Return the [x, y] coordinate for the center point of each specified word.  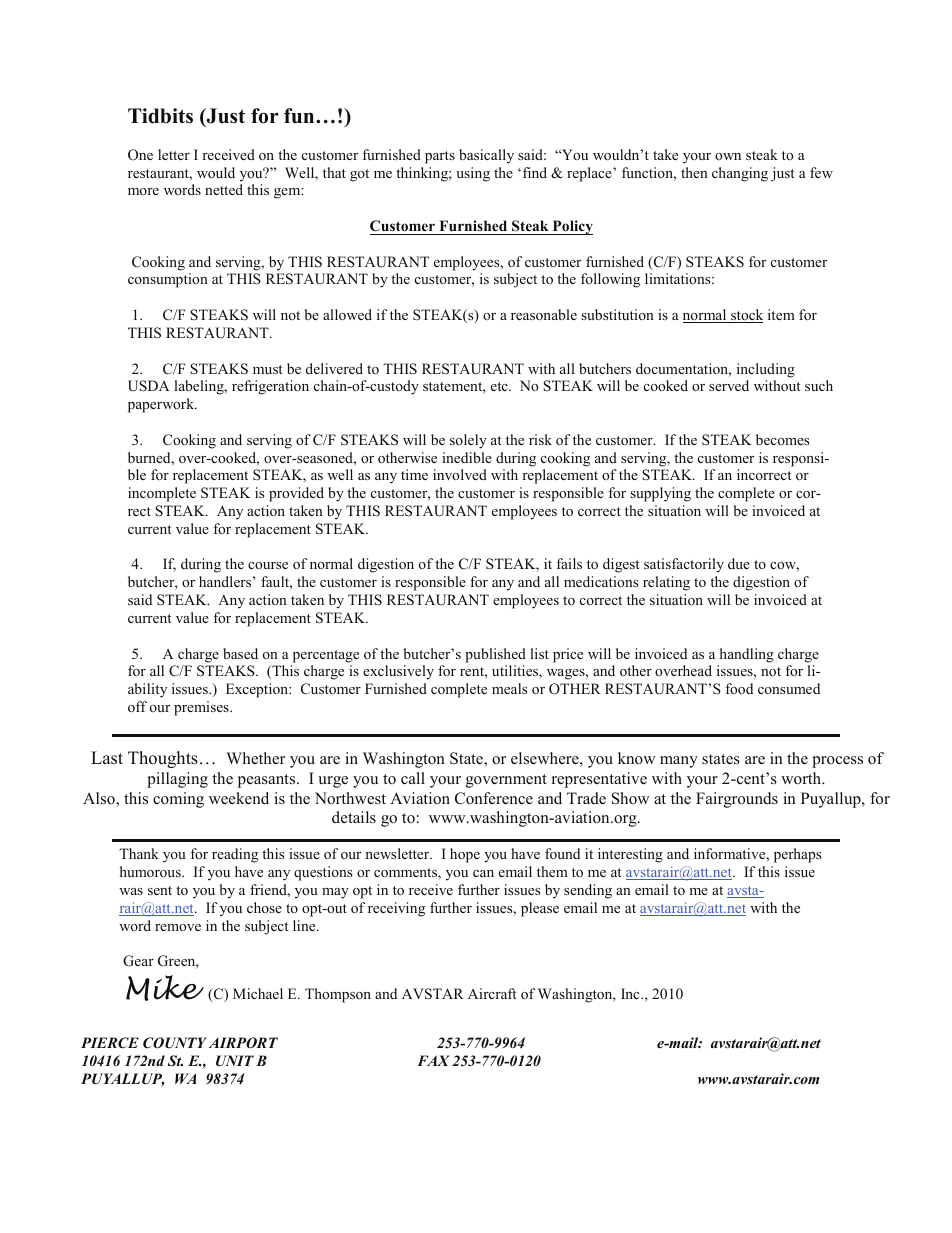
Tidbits [160, 116]
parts [440, 157]
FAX [433, 1060]
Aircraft [492, 993]
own [728, 156]
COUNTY [175, 1043]
